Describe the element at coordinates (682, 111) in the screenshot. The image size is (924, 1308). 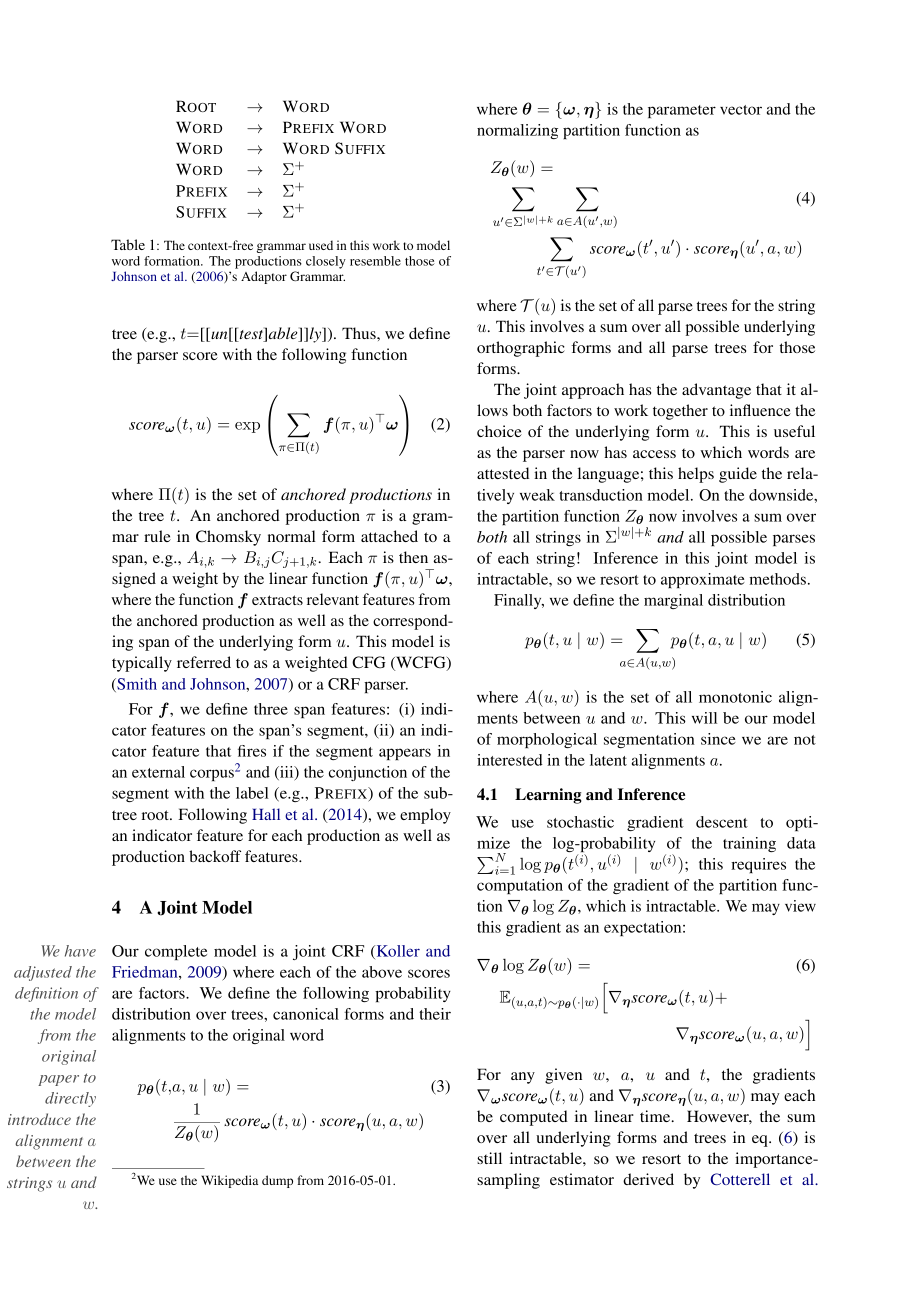
I see `parameter` at that location.
